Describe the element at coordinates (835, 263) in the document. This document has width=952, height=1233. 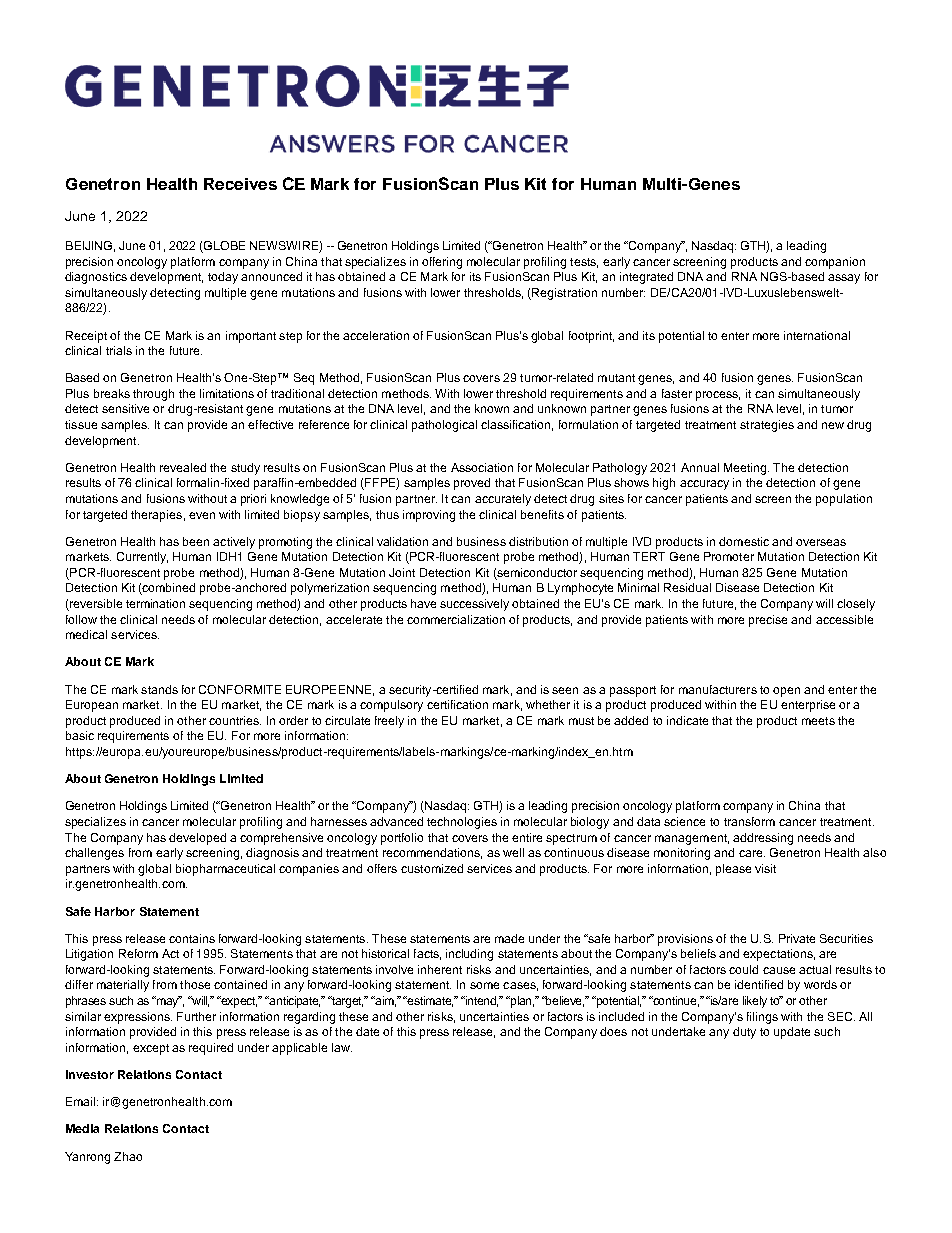
I see `companion` at that location.
